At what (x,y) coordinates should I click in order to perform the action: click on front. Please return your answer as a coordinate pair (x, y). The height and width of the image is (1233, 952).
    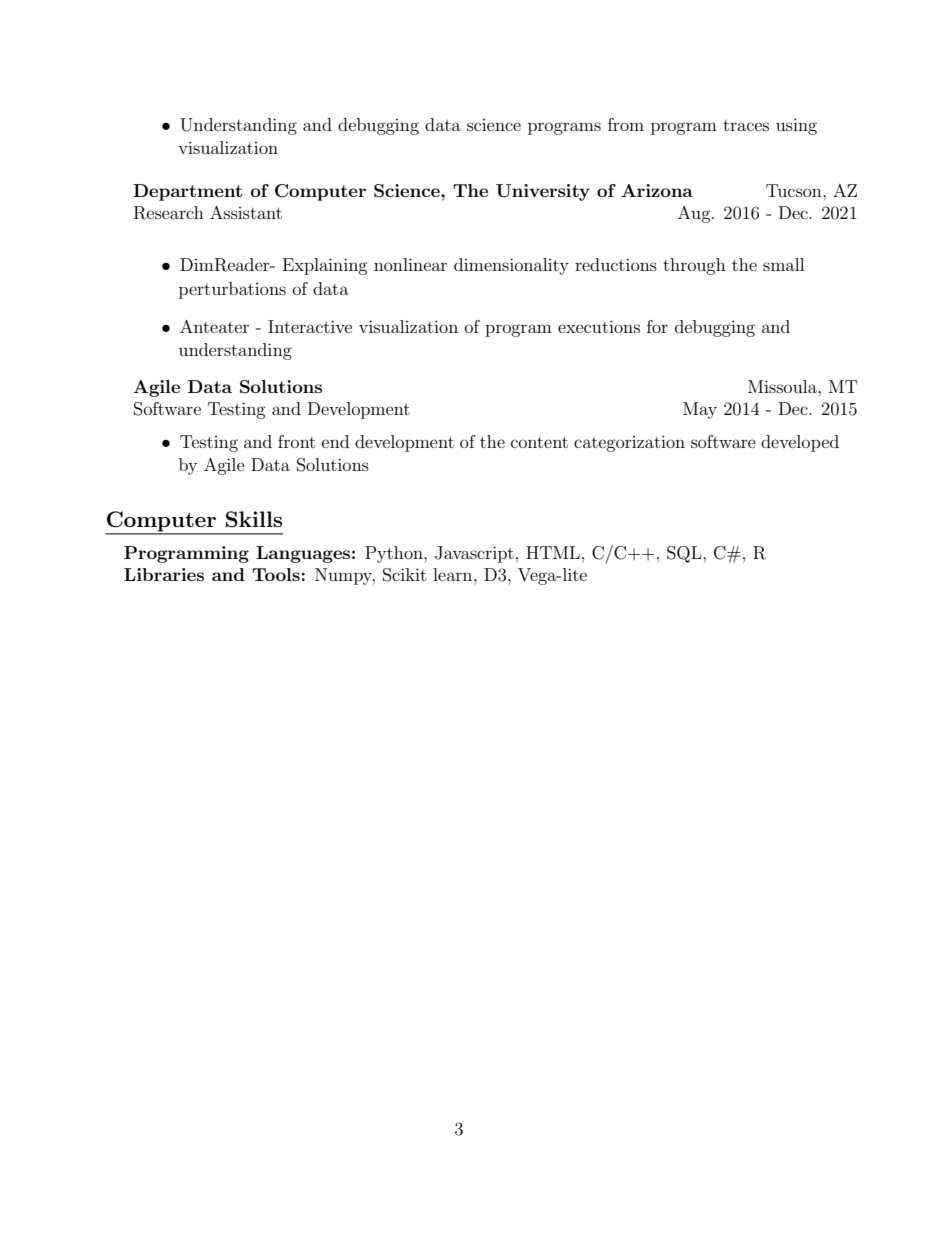
    Looking at the image, I should click on (296, 441).
